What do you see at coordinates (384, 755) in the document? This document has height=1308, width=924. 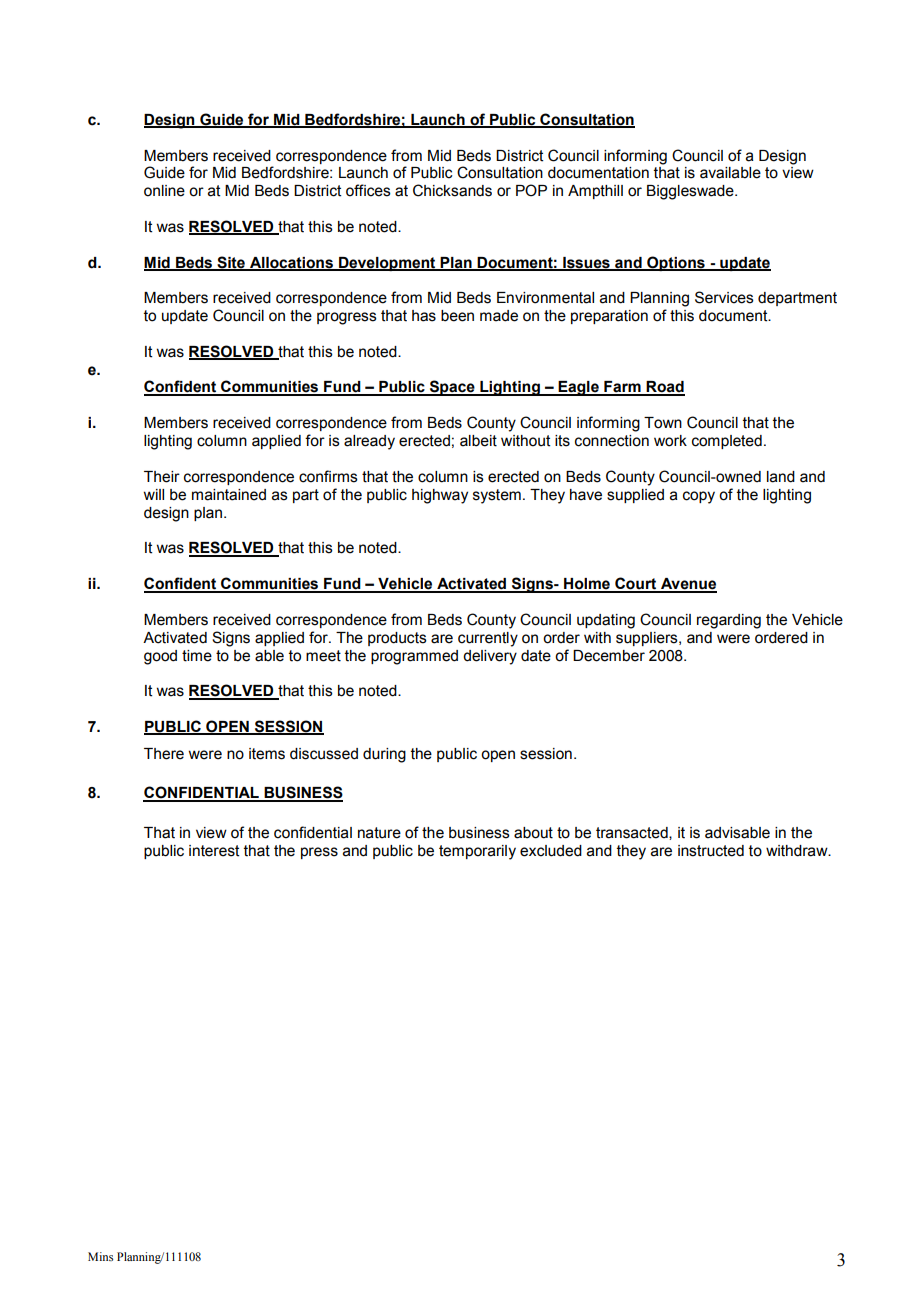 I see `during` at bounding box center [384, 755].
